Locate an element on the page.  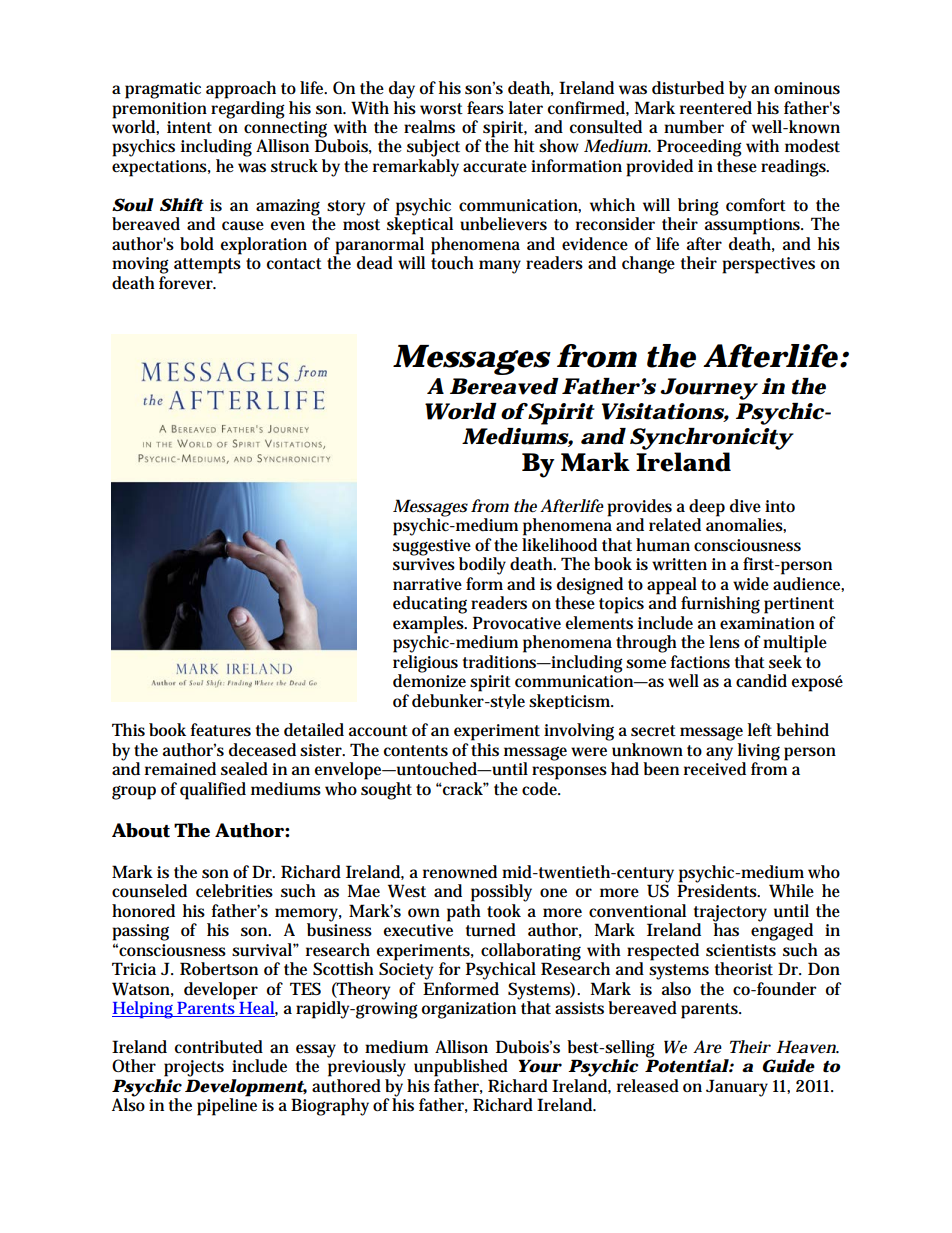
projects is located at coordinates (194, 1068).
